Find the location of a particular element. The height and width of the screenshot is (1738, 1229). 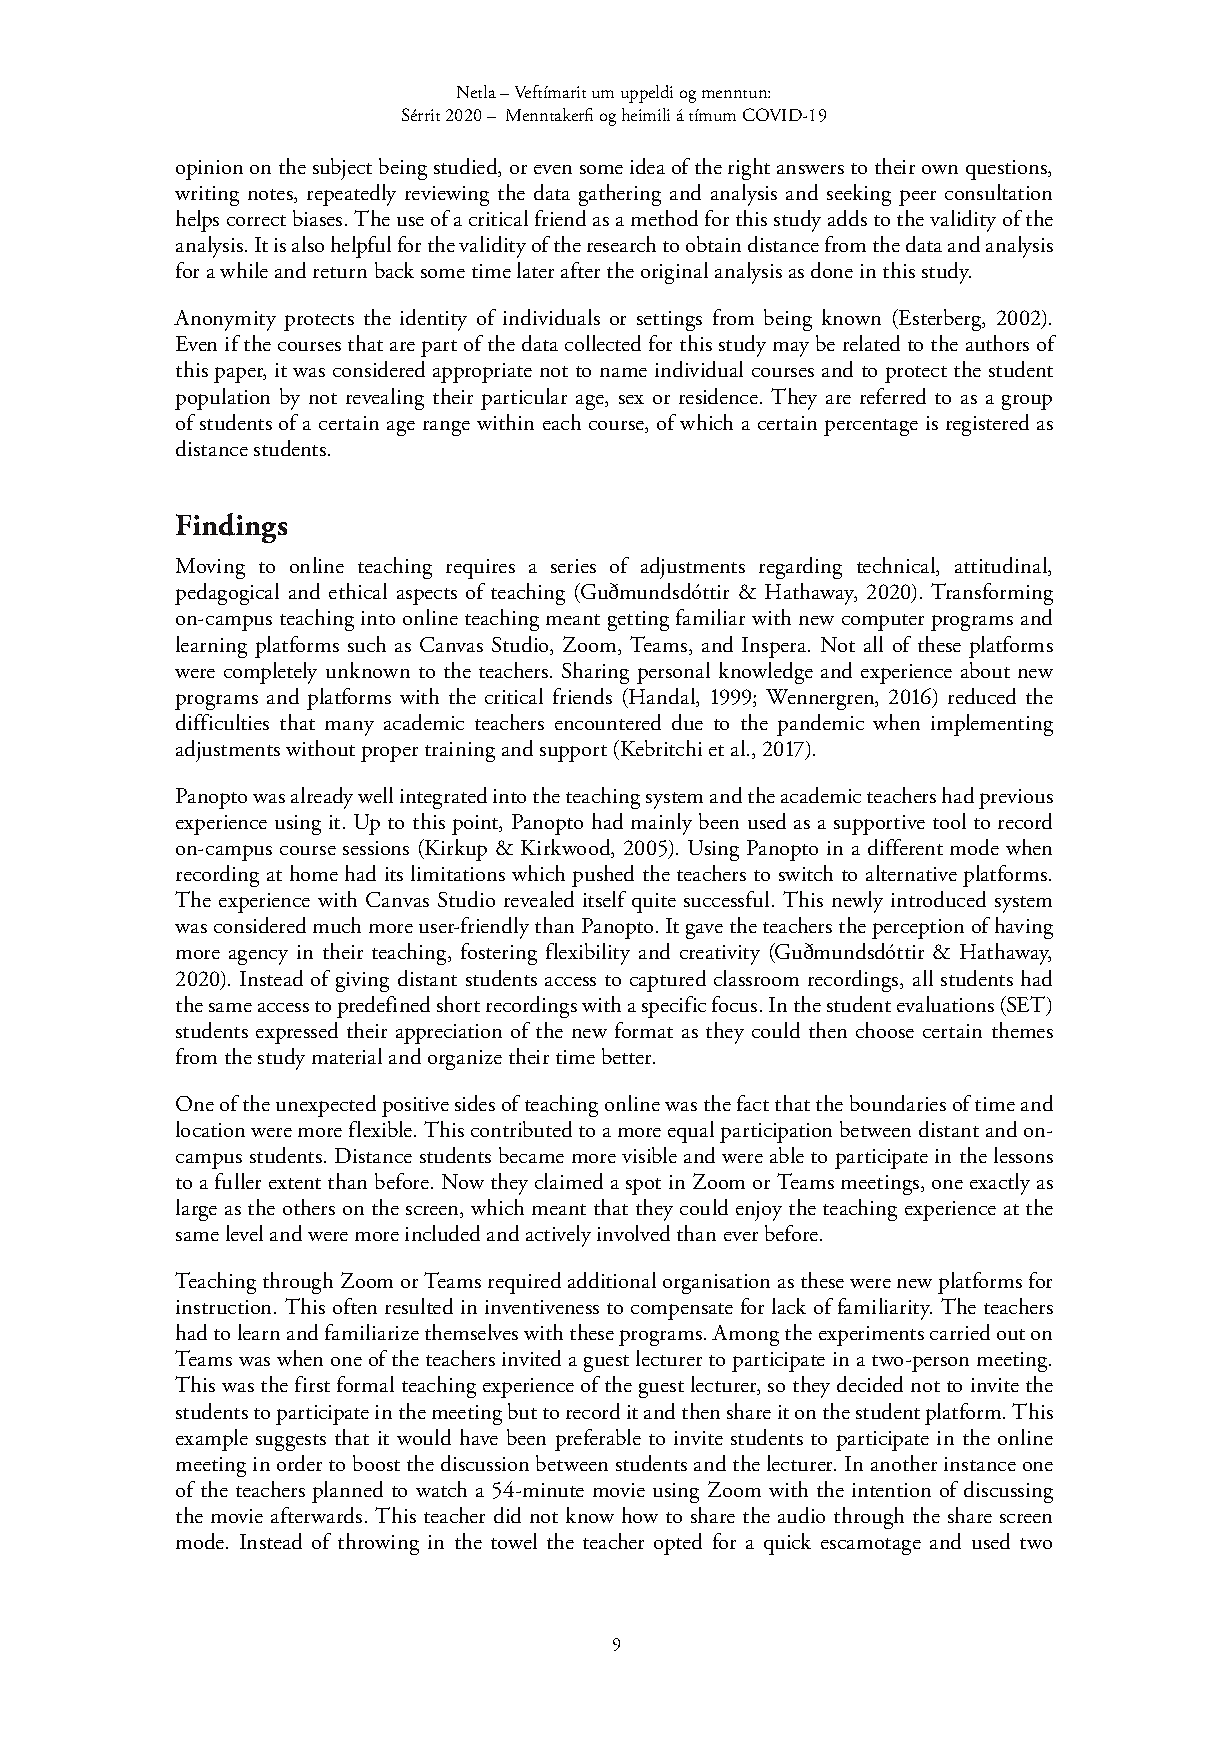

order is located at coordinates (299, 1463).
